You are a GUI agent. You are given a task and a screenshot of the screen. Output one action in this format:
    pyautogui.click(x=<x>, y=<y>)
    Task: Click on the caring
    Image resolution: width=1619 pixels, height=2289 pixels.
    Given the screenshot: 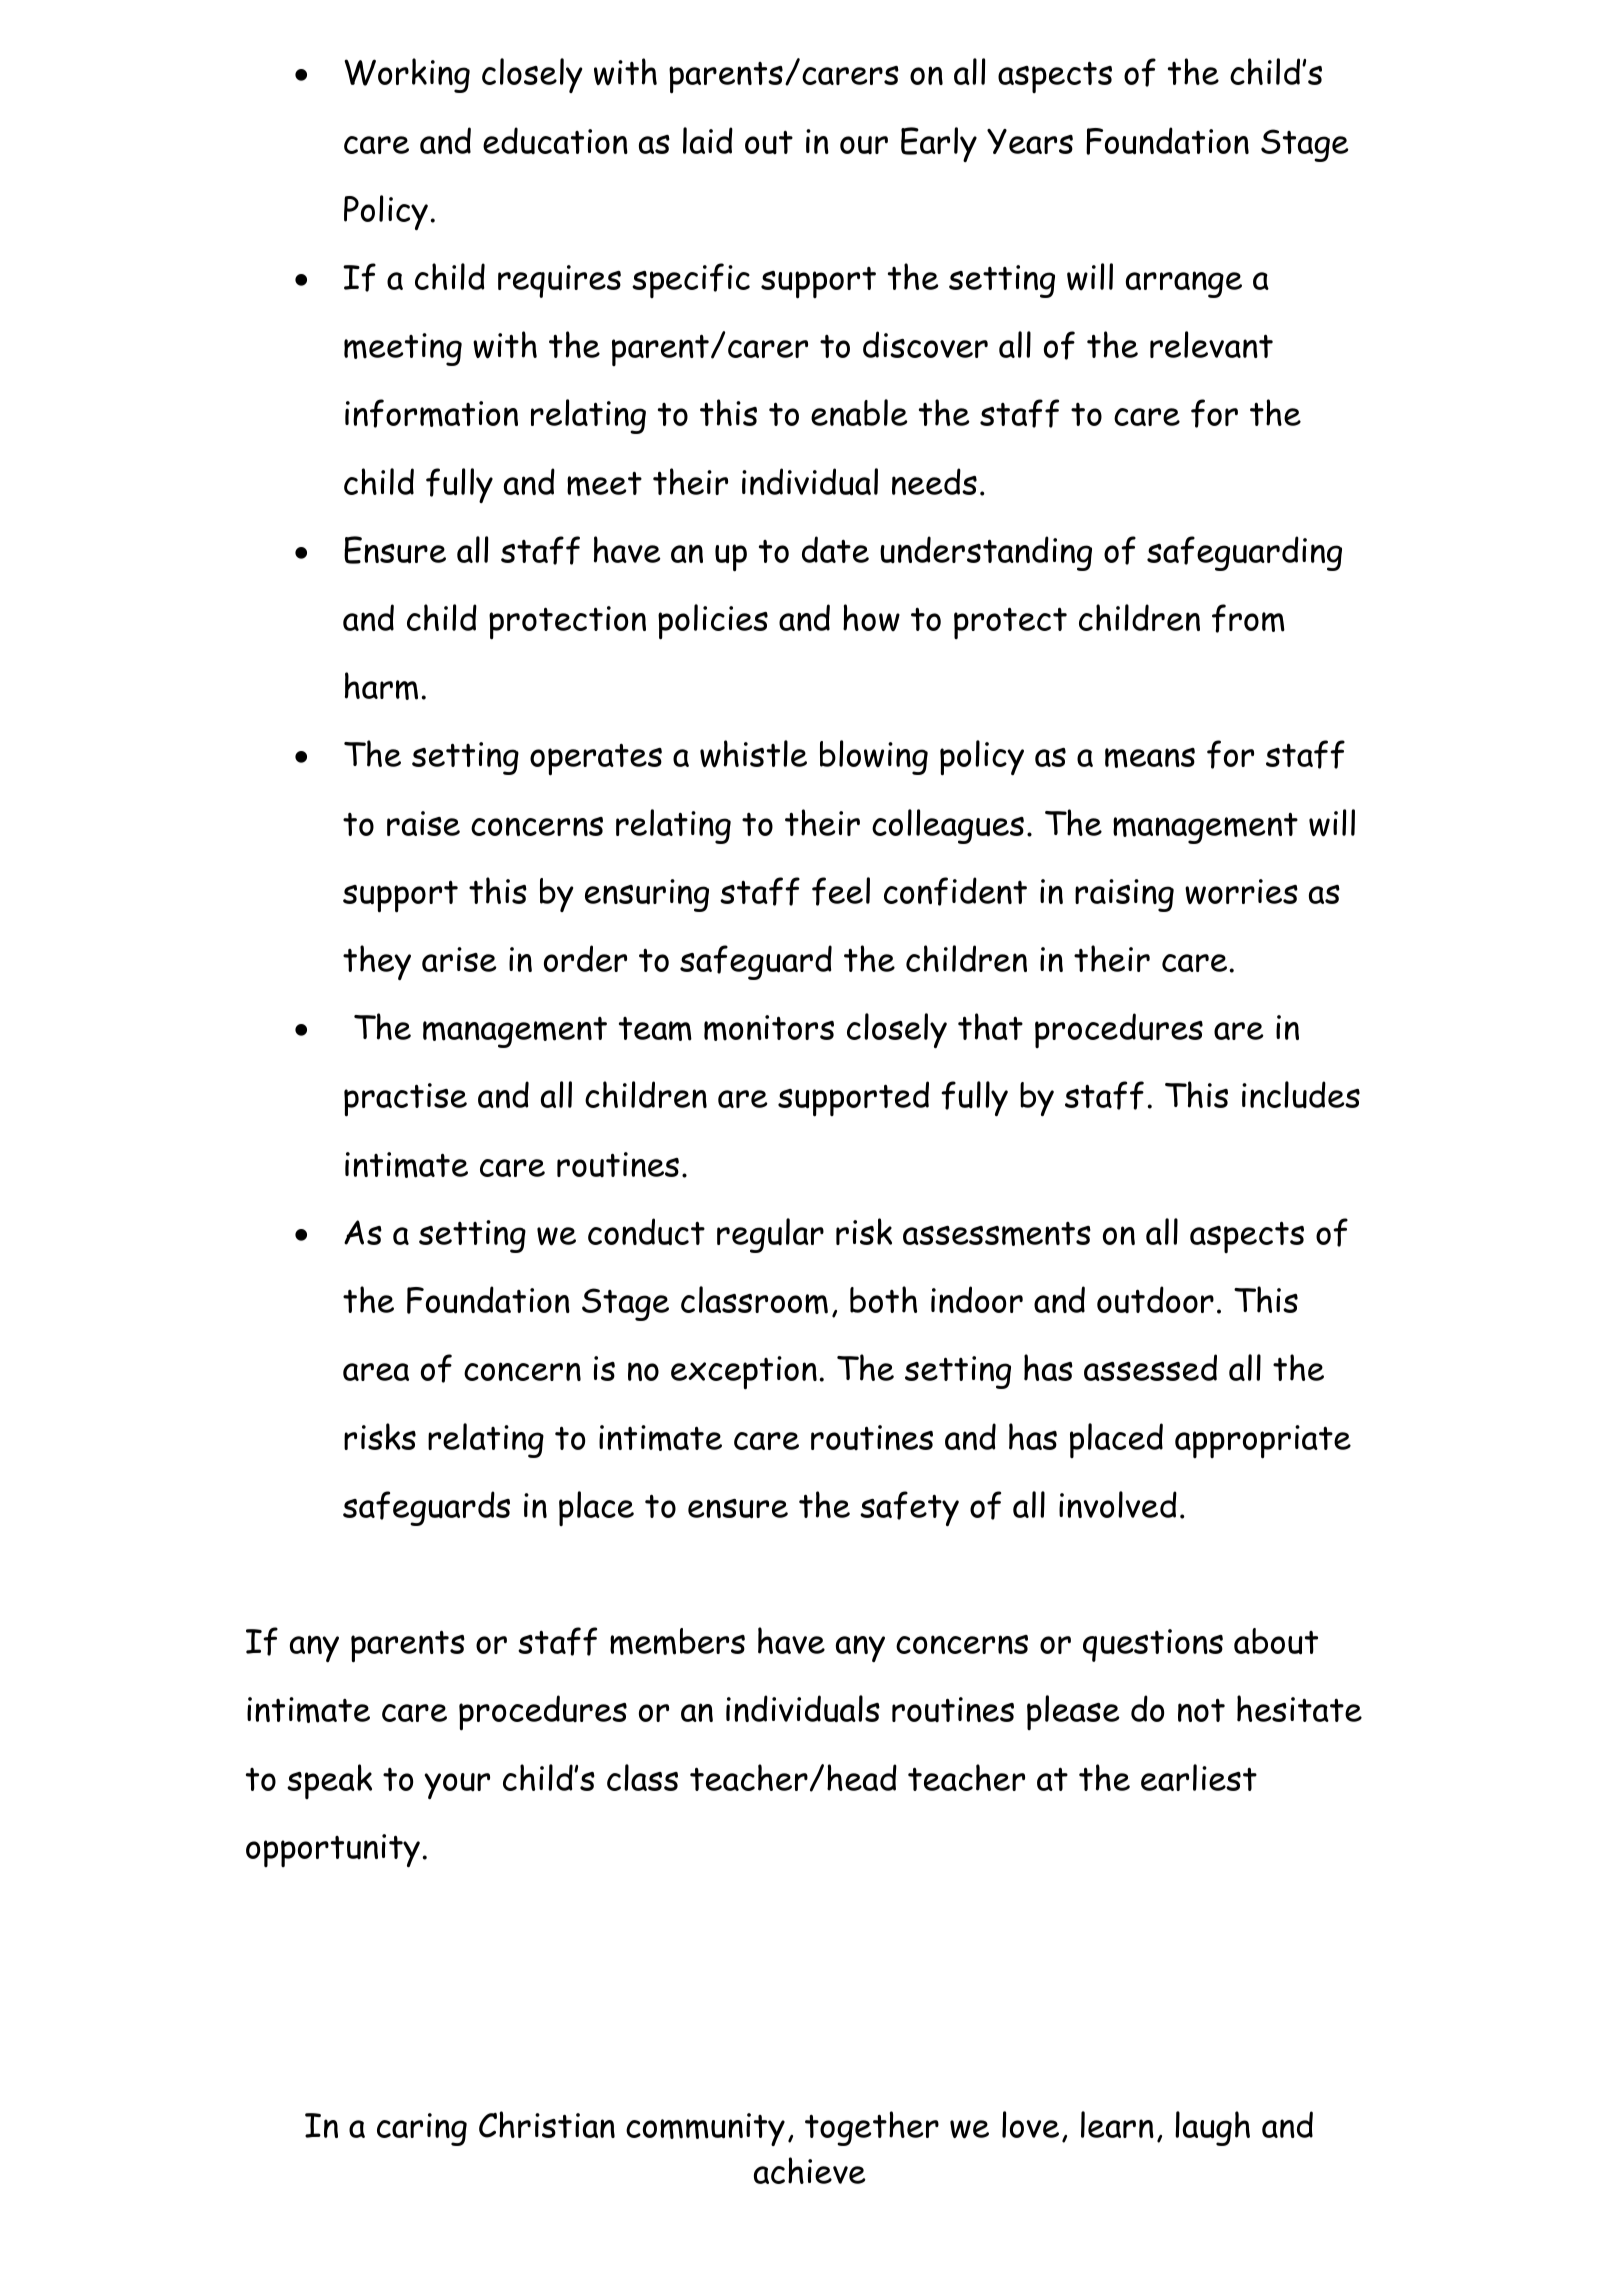 What is the action you would take?
    pyautogui.click(x=422, y=2129)
